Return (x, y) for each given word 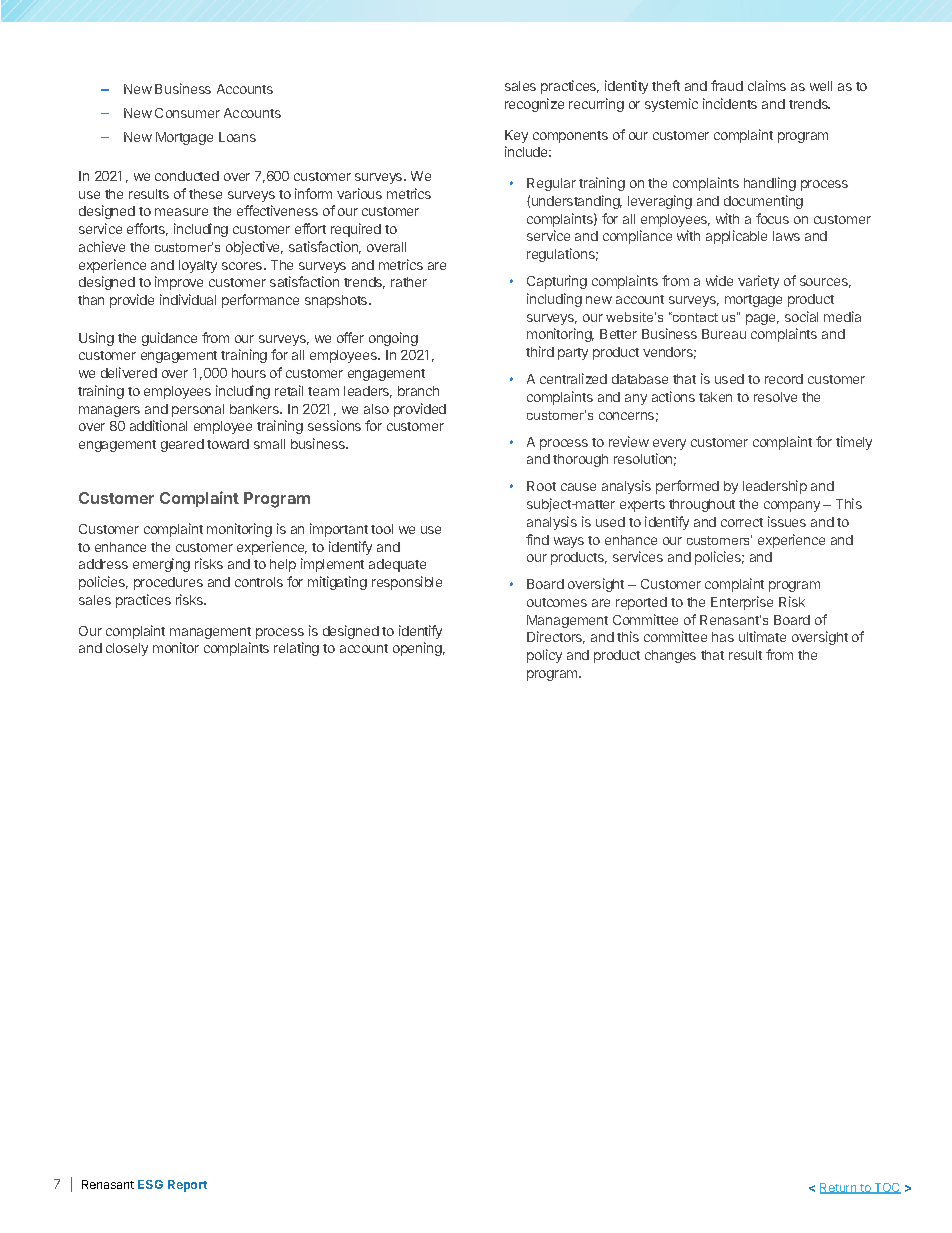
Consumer (187, 113)
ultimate (762, 636)
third (540, 351)
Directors (556, 637)
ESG (150, 1184)
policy (544, 656)
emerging (161, 565)
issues (787, 521)
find (537, 539)
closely (127, 649)
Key (516, 136)
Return (839, 1188)
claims (767, 85)
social (801, 316)
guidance (169, 339)
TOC (886, 1188)
